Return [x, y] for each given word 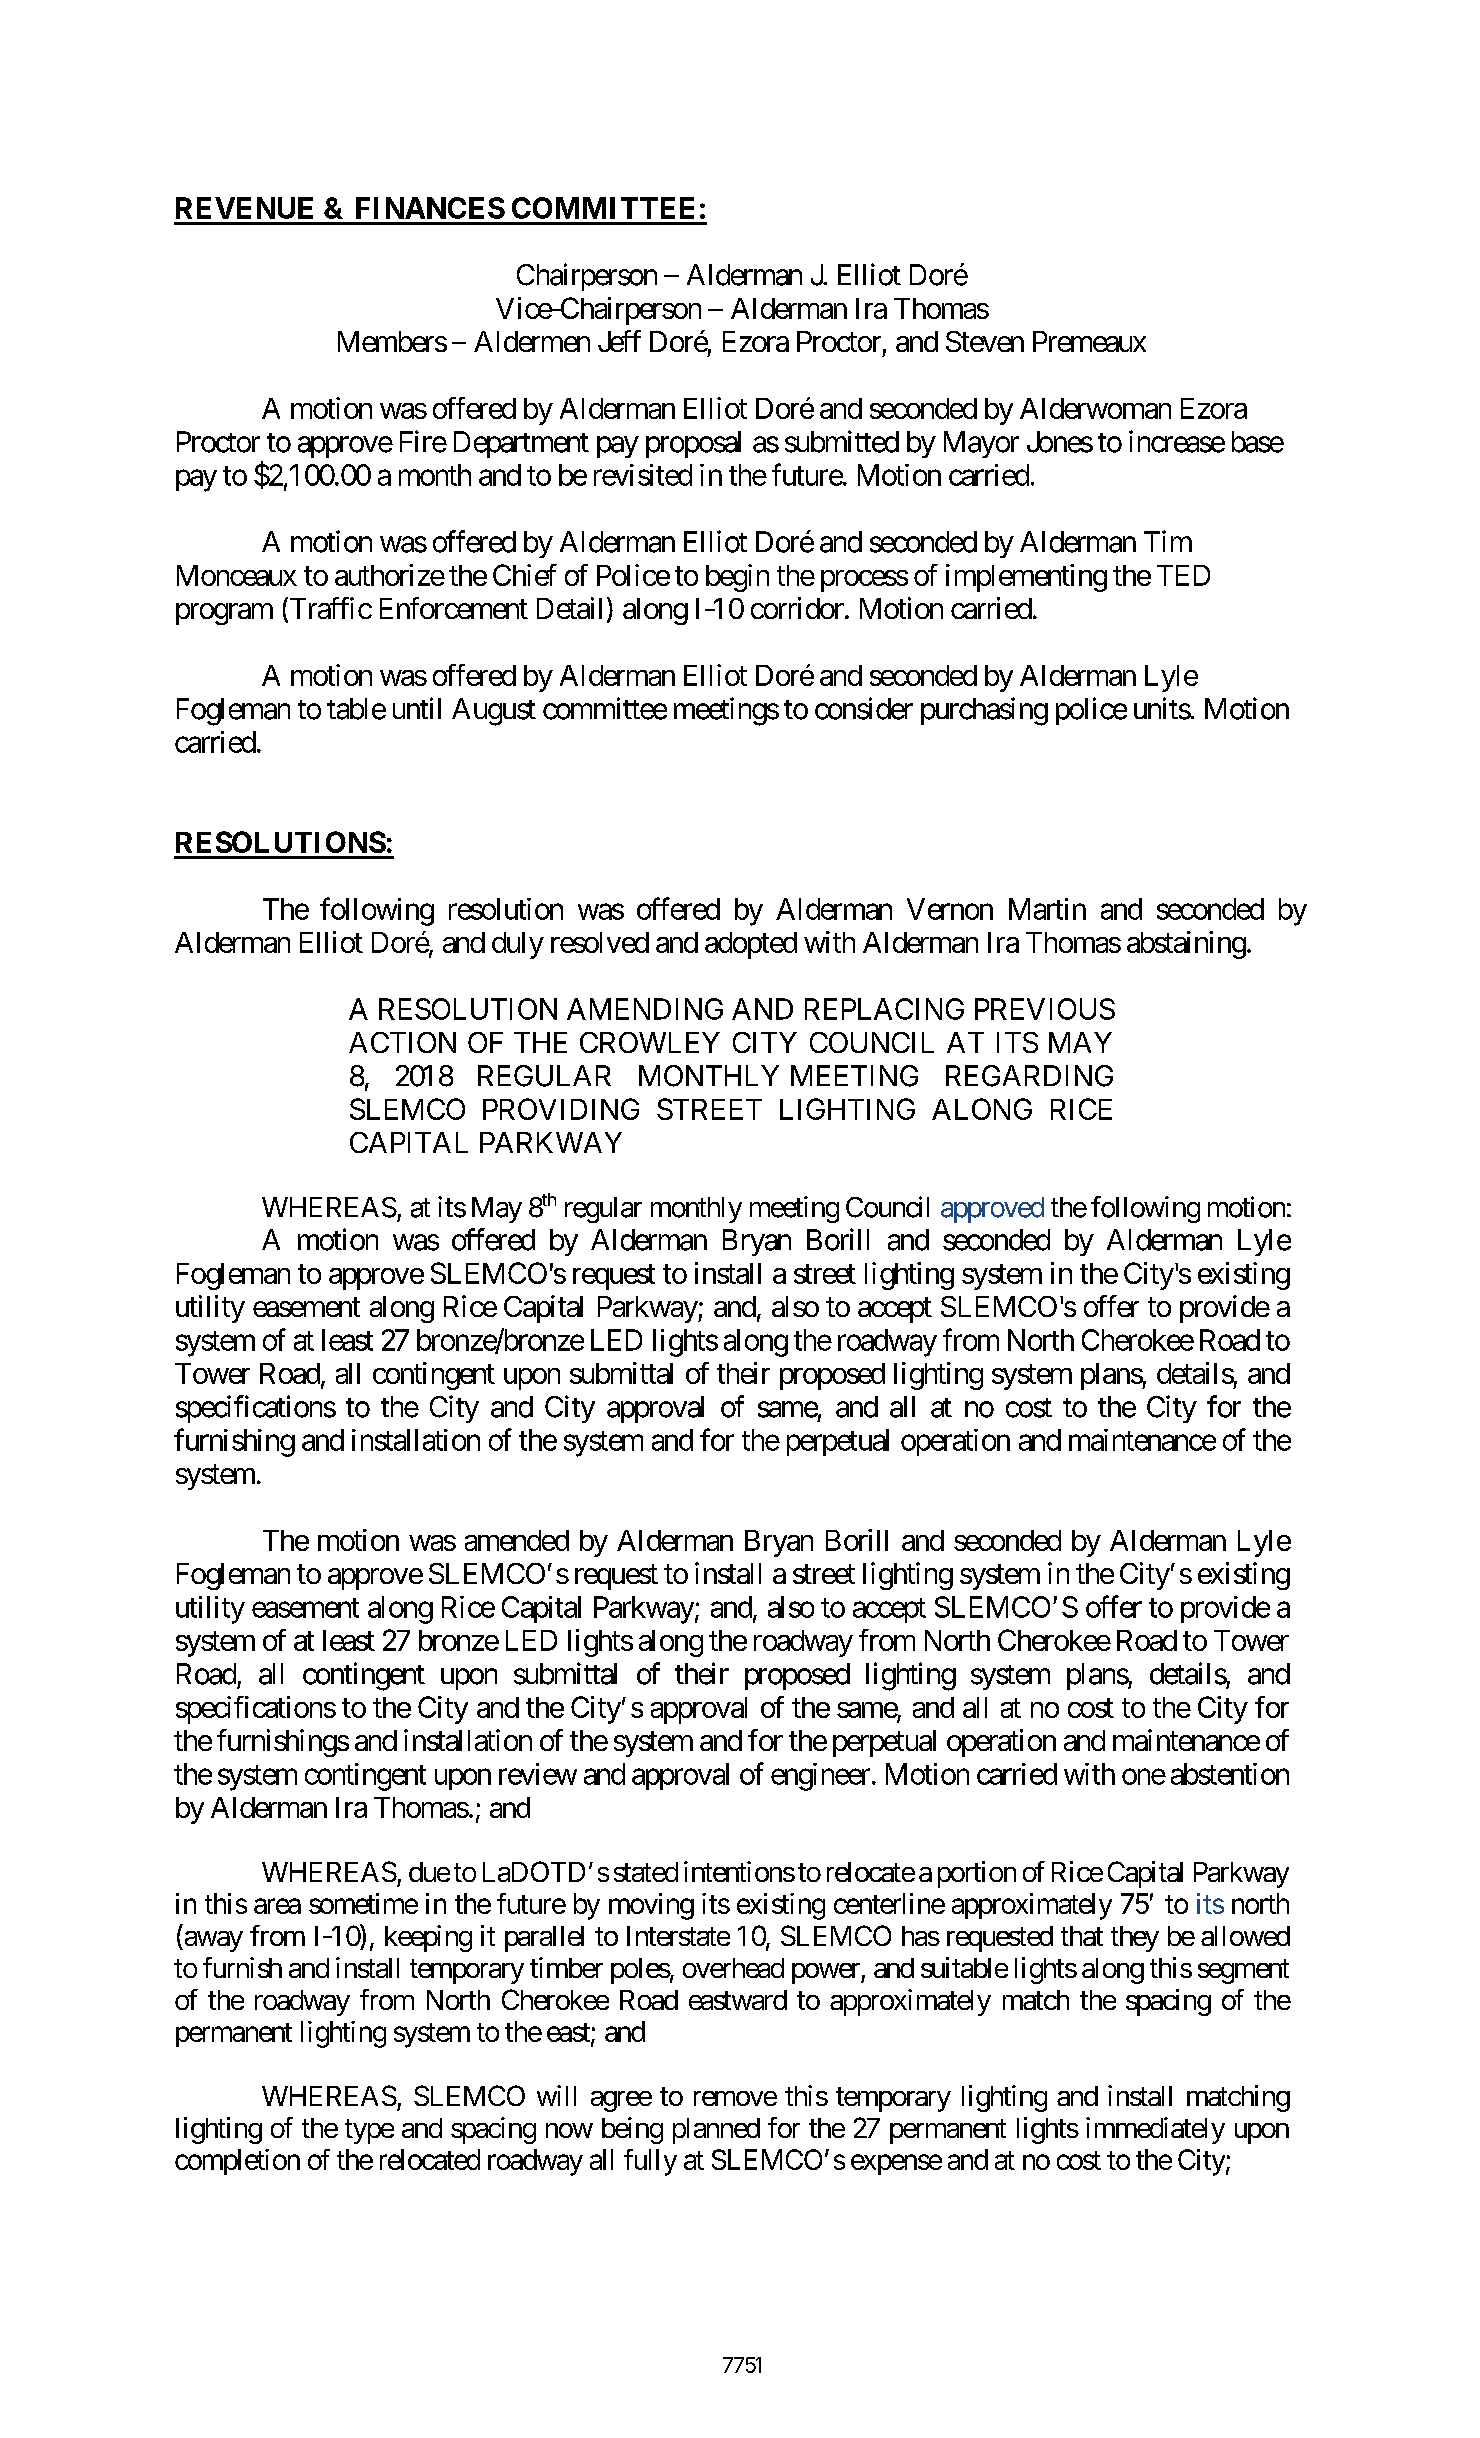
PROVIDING [561, 1109]
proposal [693, 444]
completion [237, 2162]
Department [521, 444]
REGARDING [1029, 1076]
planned [716, 2131]
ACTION [402, 1042]
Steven [985, 341]
